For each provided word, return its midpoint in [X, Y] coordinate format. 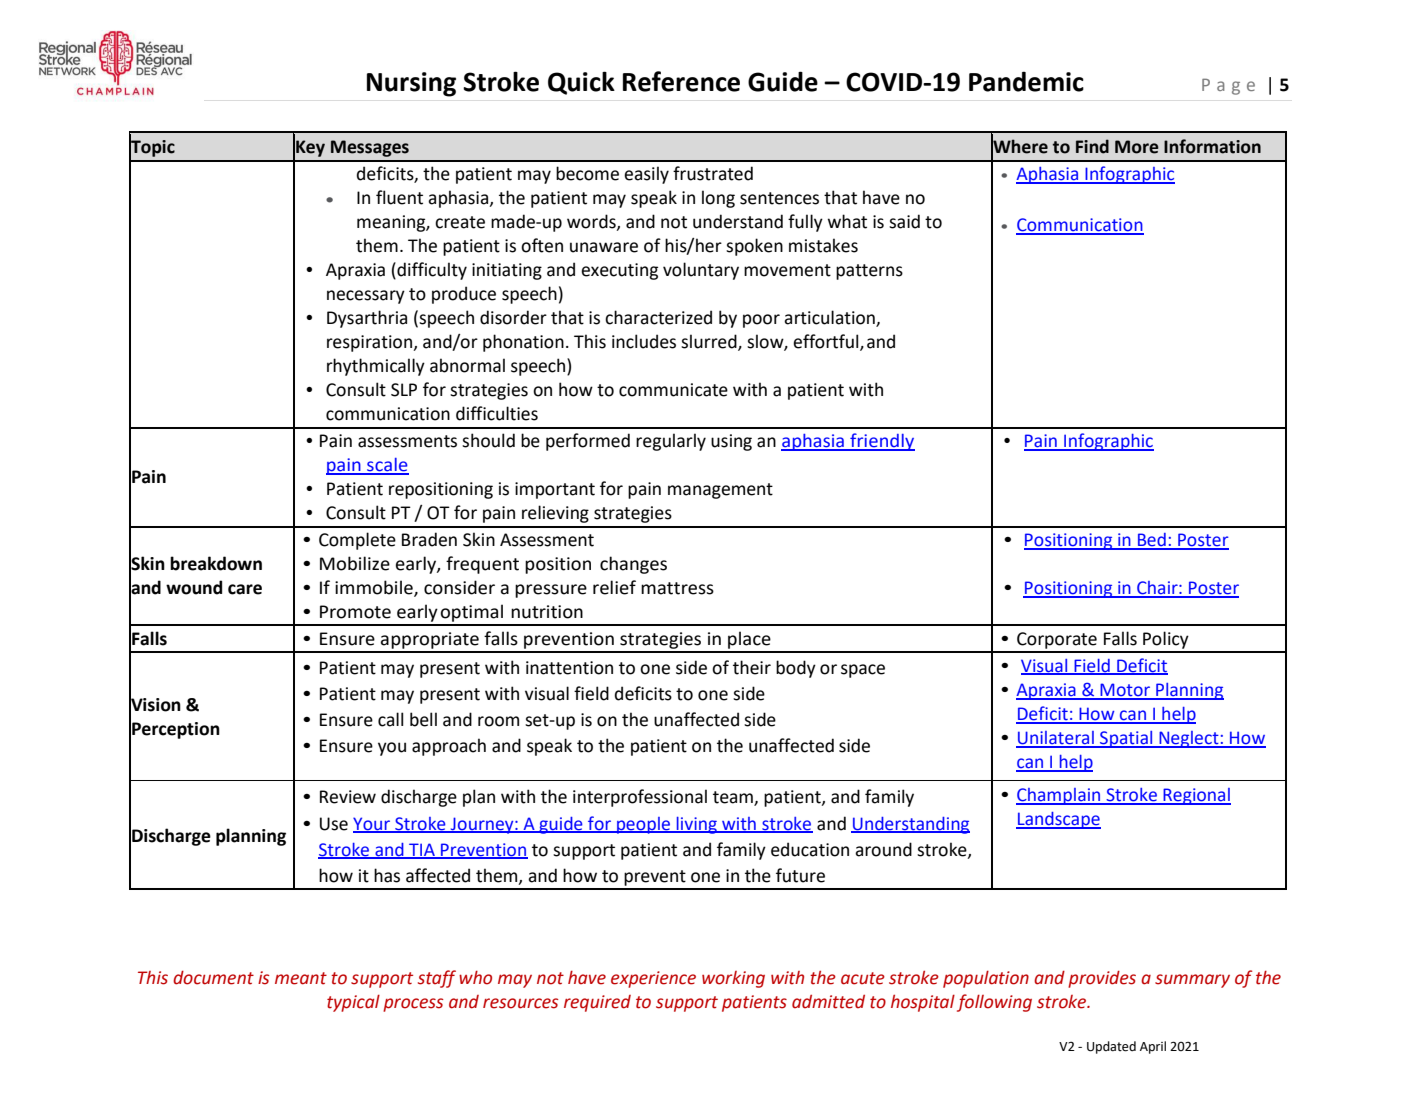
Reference [681, 81]
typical [353, 1003]
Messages [370, 148]
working [733, 979]
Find [1092, 146]
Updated [1111, 1047]
